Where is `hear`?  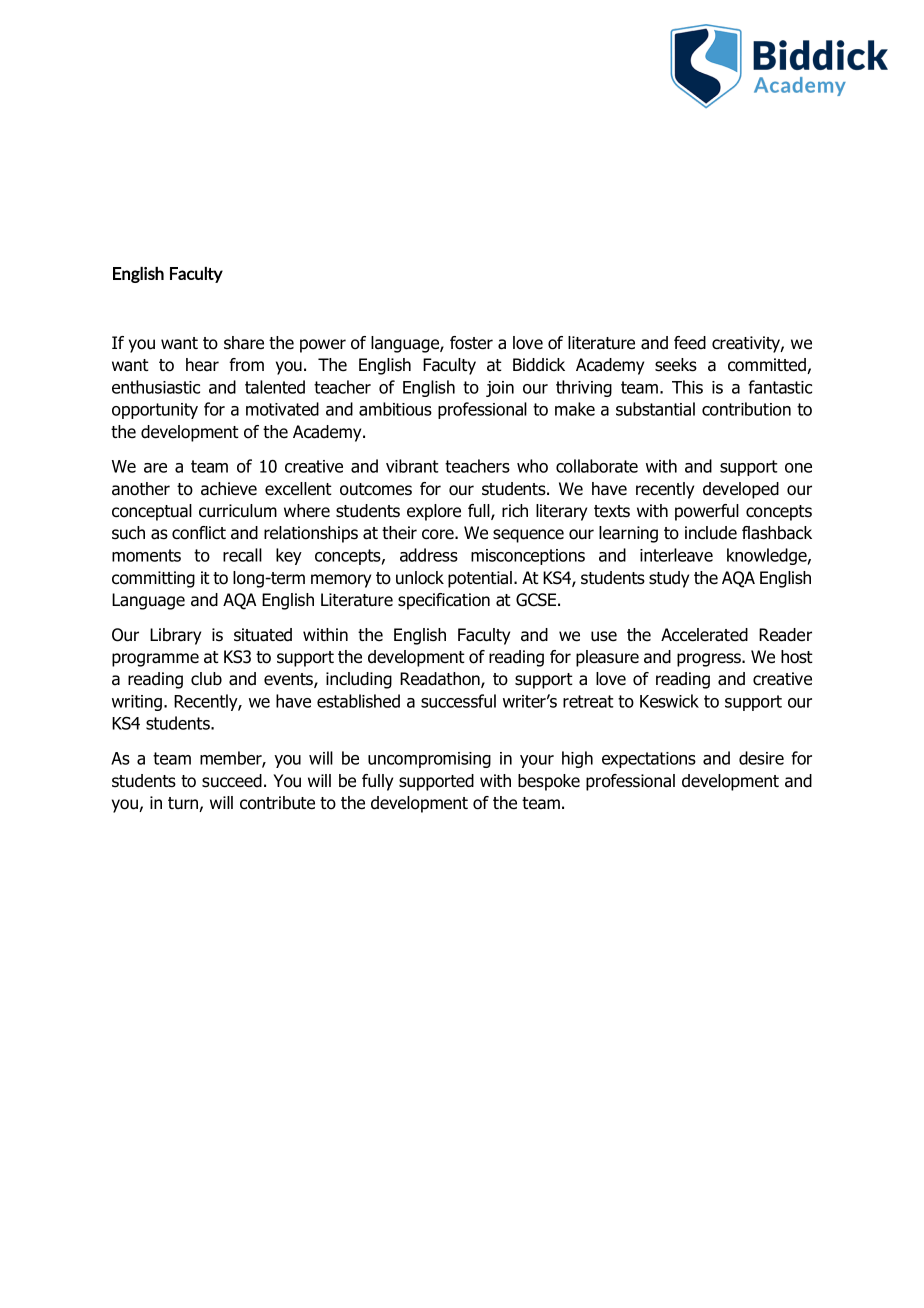 hear is located at coordinates (202, 365).
